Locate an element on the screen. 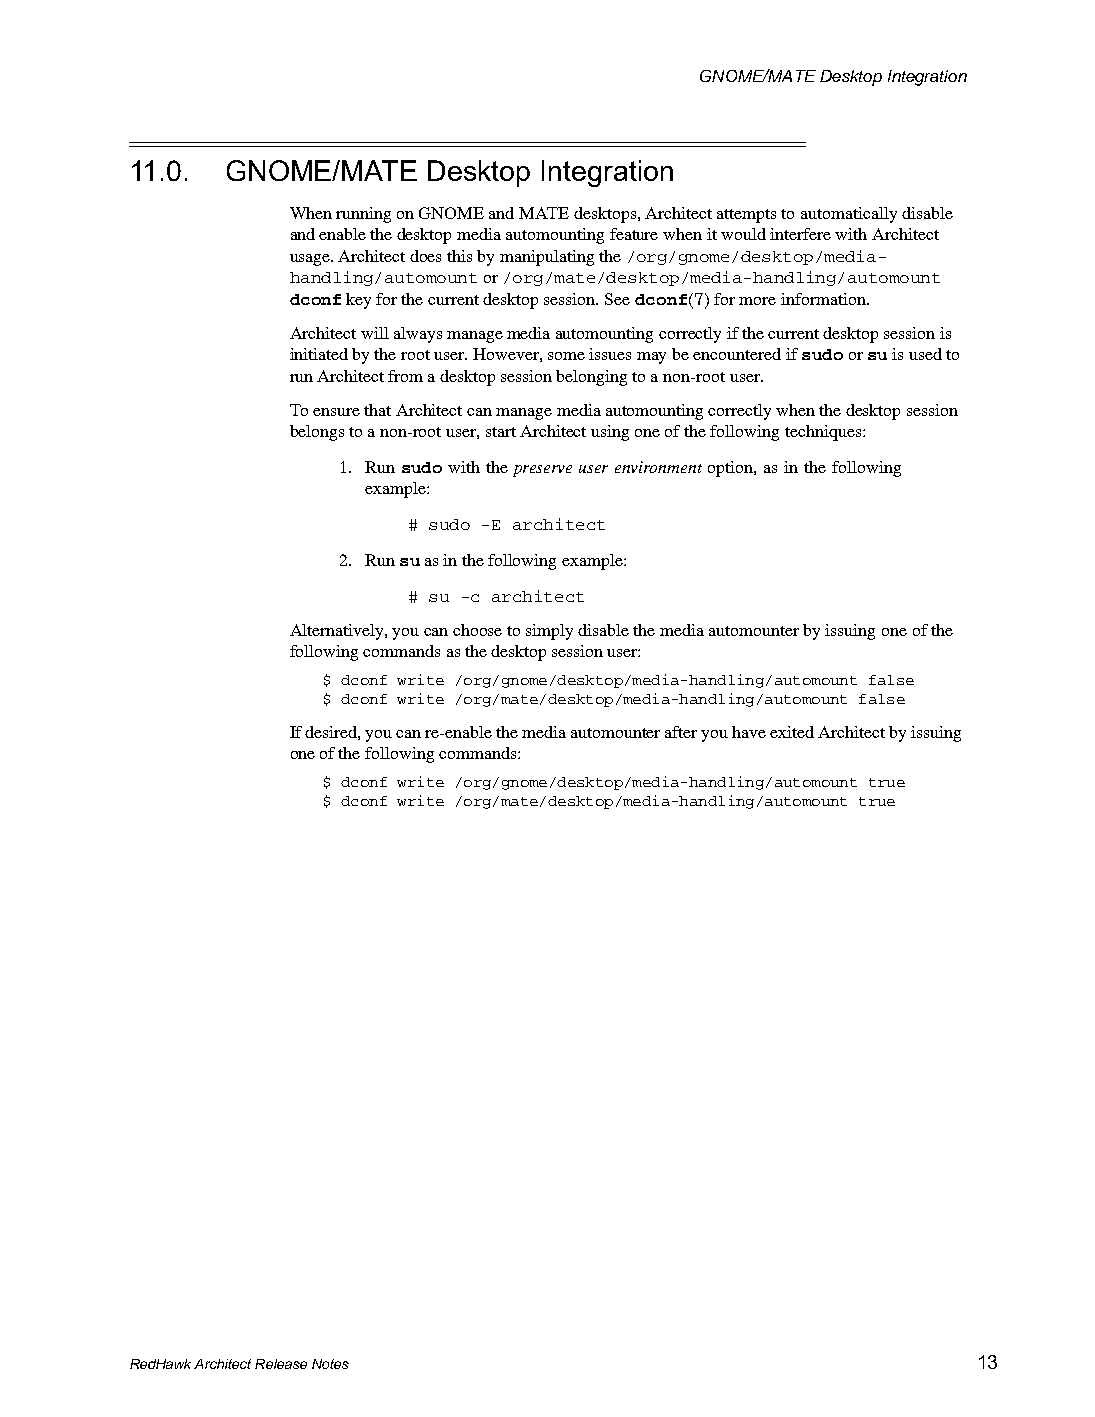 The image size is (1095, 1417). after is located at coordinates (681, 732).
